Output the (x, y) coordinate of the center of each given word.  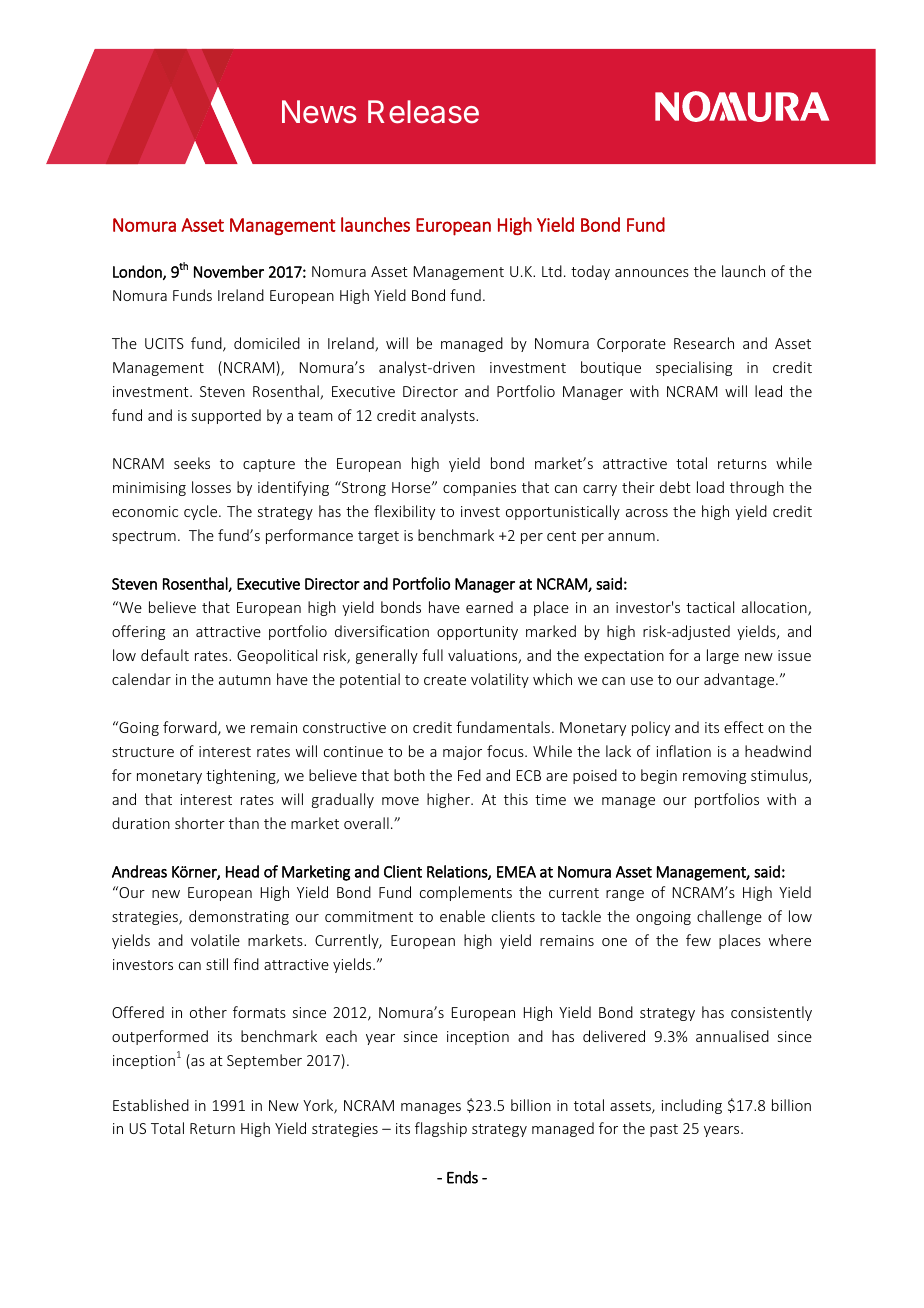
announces (652, 273)
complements (466, 893)
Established (151, 1105)
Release (423, 112)
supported (226, 416)
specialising (694, 368)
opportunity (477, 633)
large (723, 656)
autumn (245, 680)
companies (479, 489)
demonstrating (239, 917)
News (319, 112)
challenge (729, 917)
